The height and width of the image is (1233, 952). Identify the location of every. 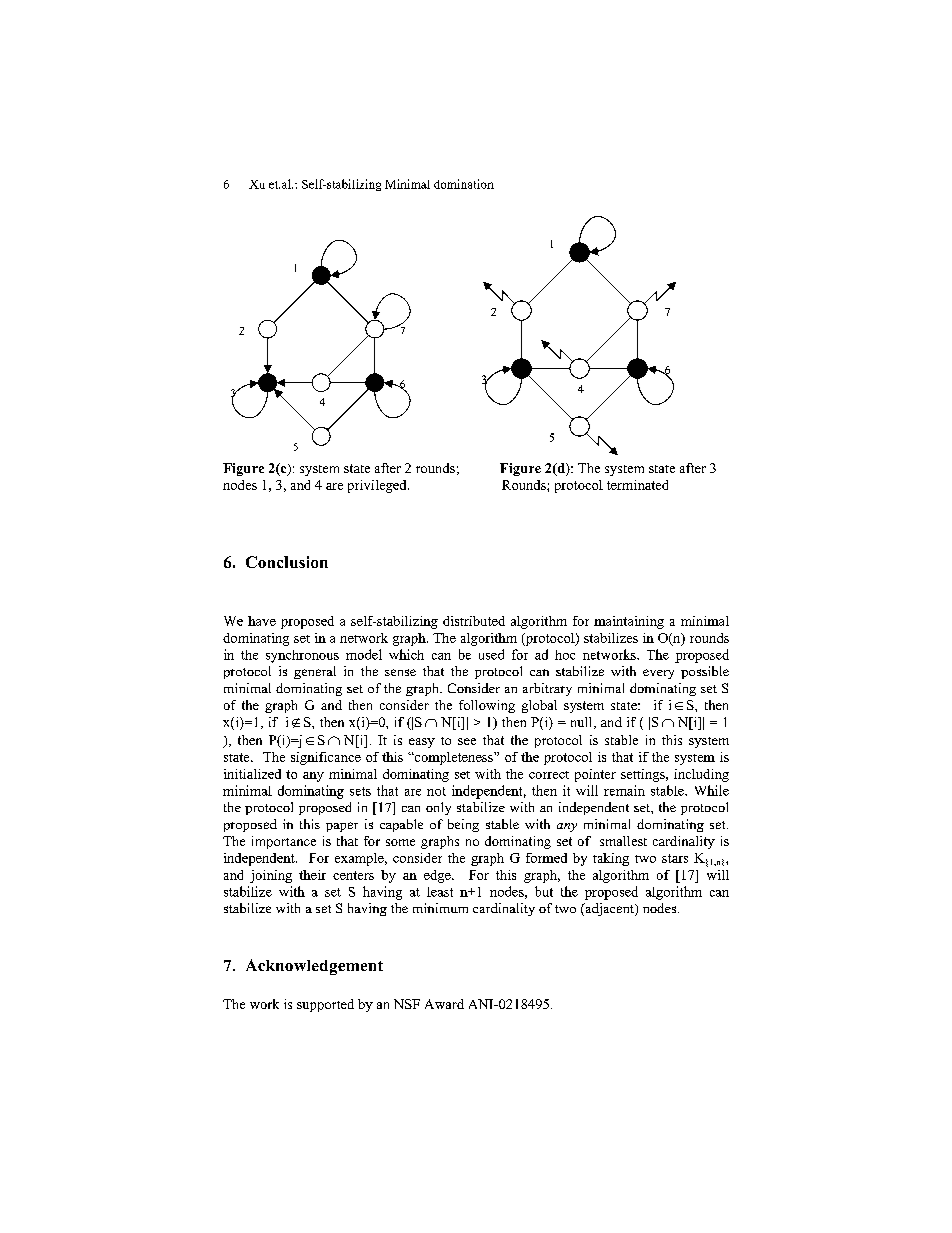
(658, 674).
